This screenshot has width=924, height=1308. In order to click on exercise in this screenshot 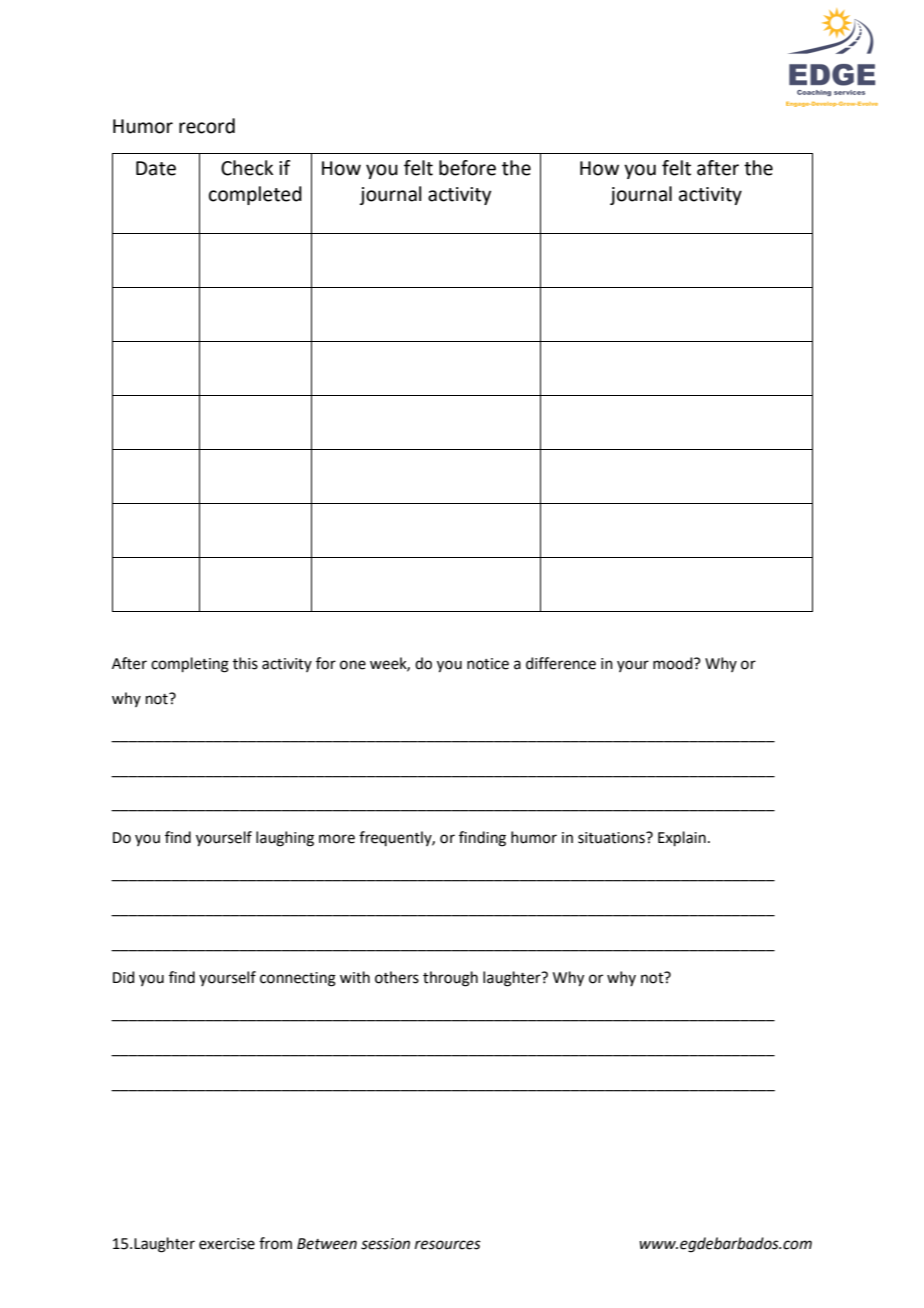, I will do `click(227, 1244)`.
